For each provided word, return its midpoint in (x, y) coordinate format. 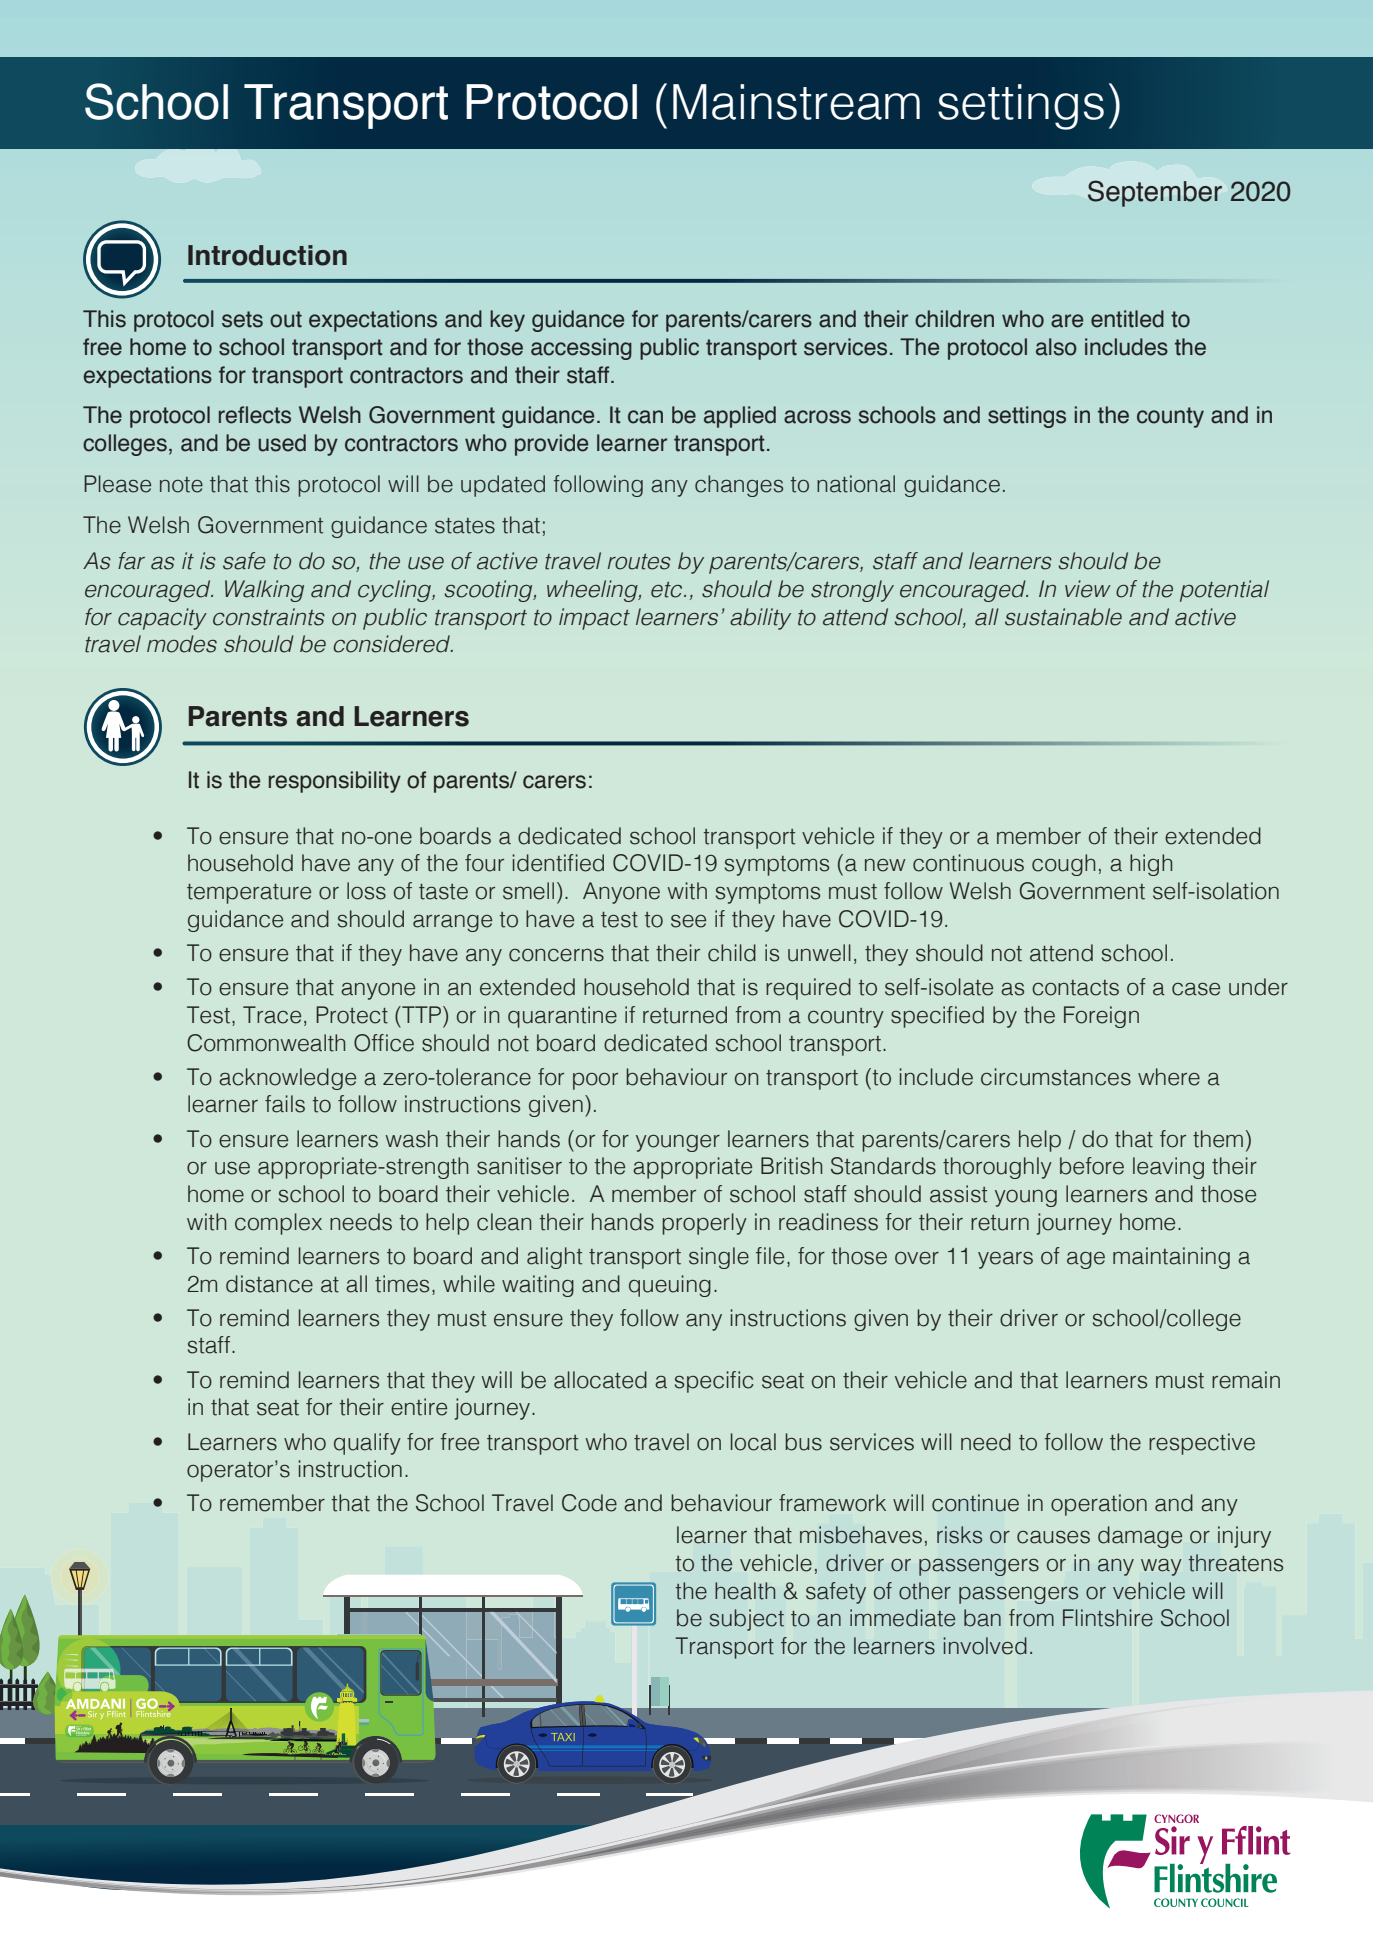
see (688, 921)
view (1088, 589)
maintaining (1171, 1258)
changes (739, 486)
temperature (249, 894)
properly (704, 1224)
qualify (367, 1444)
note (181, 485)
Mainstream (796, 102)
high (1151, 865)
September (1155, 193)
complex (278, 1224)
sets (242, 319)
